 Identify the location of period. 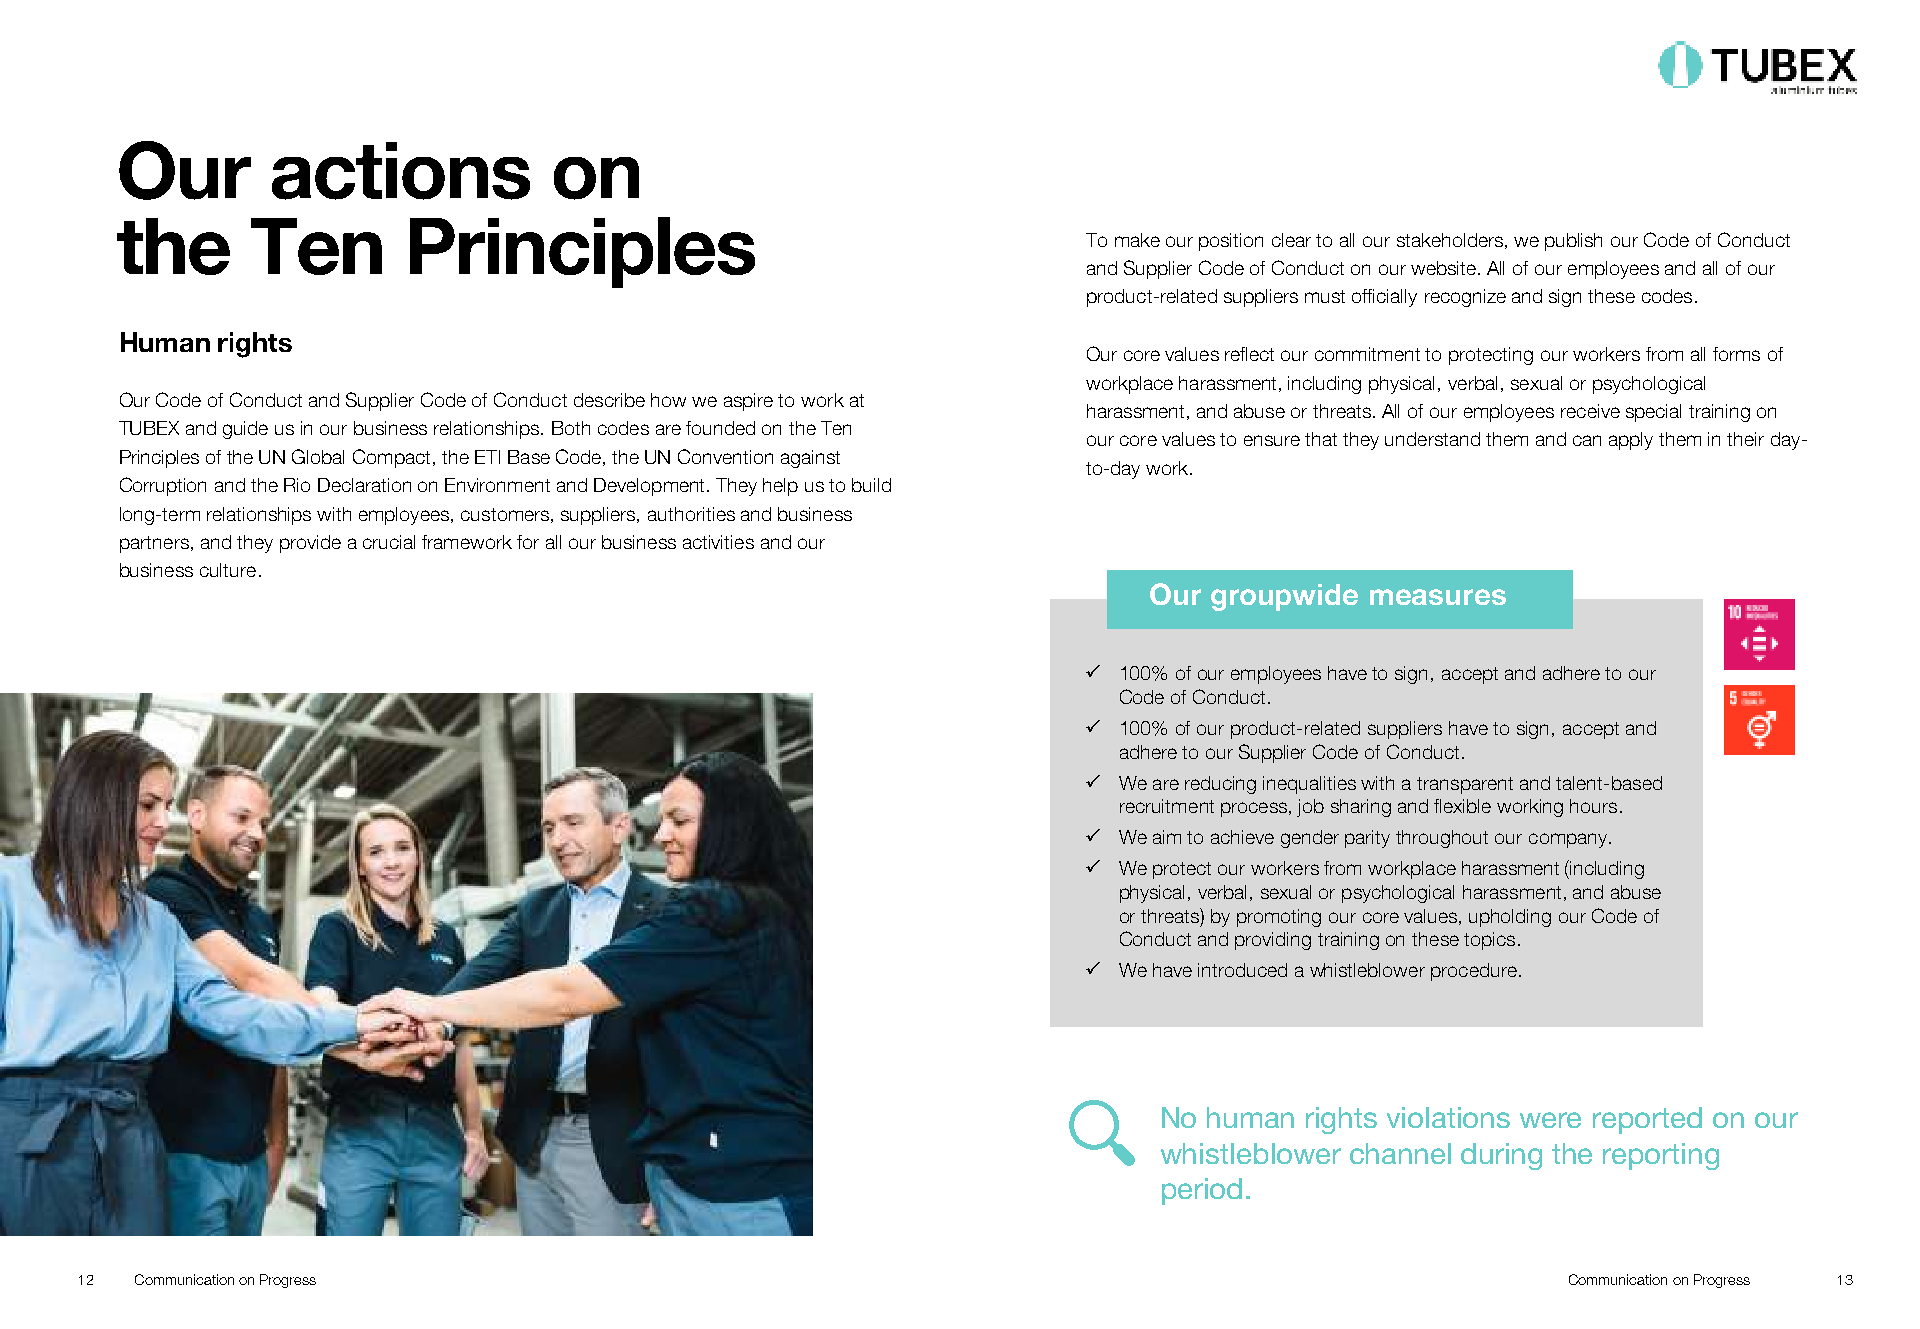
(1202, 1191).
